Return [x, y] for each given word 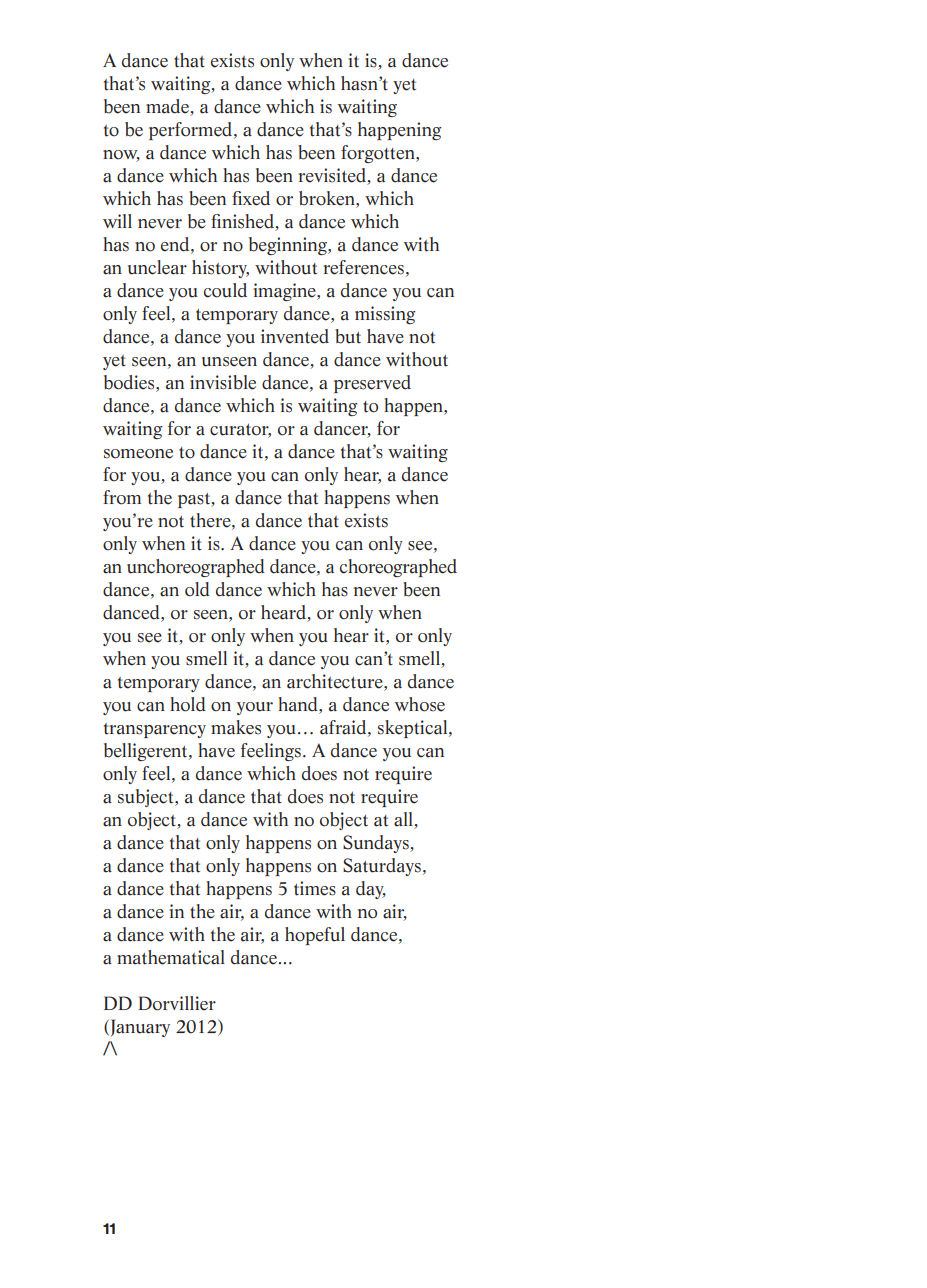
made [169, 107]
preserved [372, 384]
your [255, 708]
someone [138, 454]
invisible [223, 382]
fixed [251, 198]
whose [420, 704]
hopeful [315, 936]
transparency [155, 730]
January [139, 1028]
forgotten [379, 154]
